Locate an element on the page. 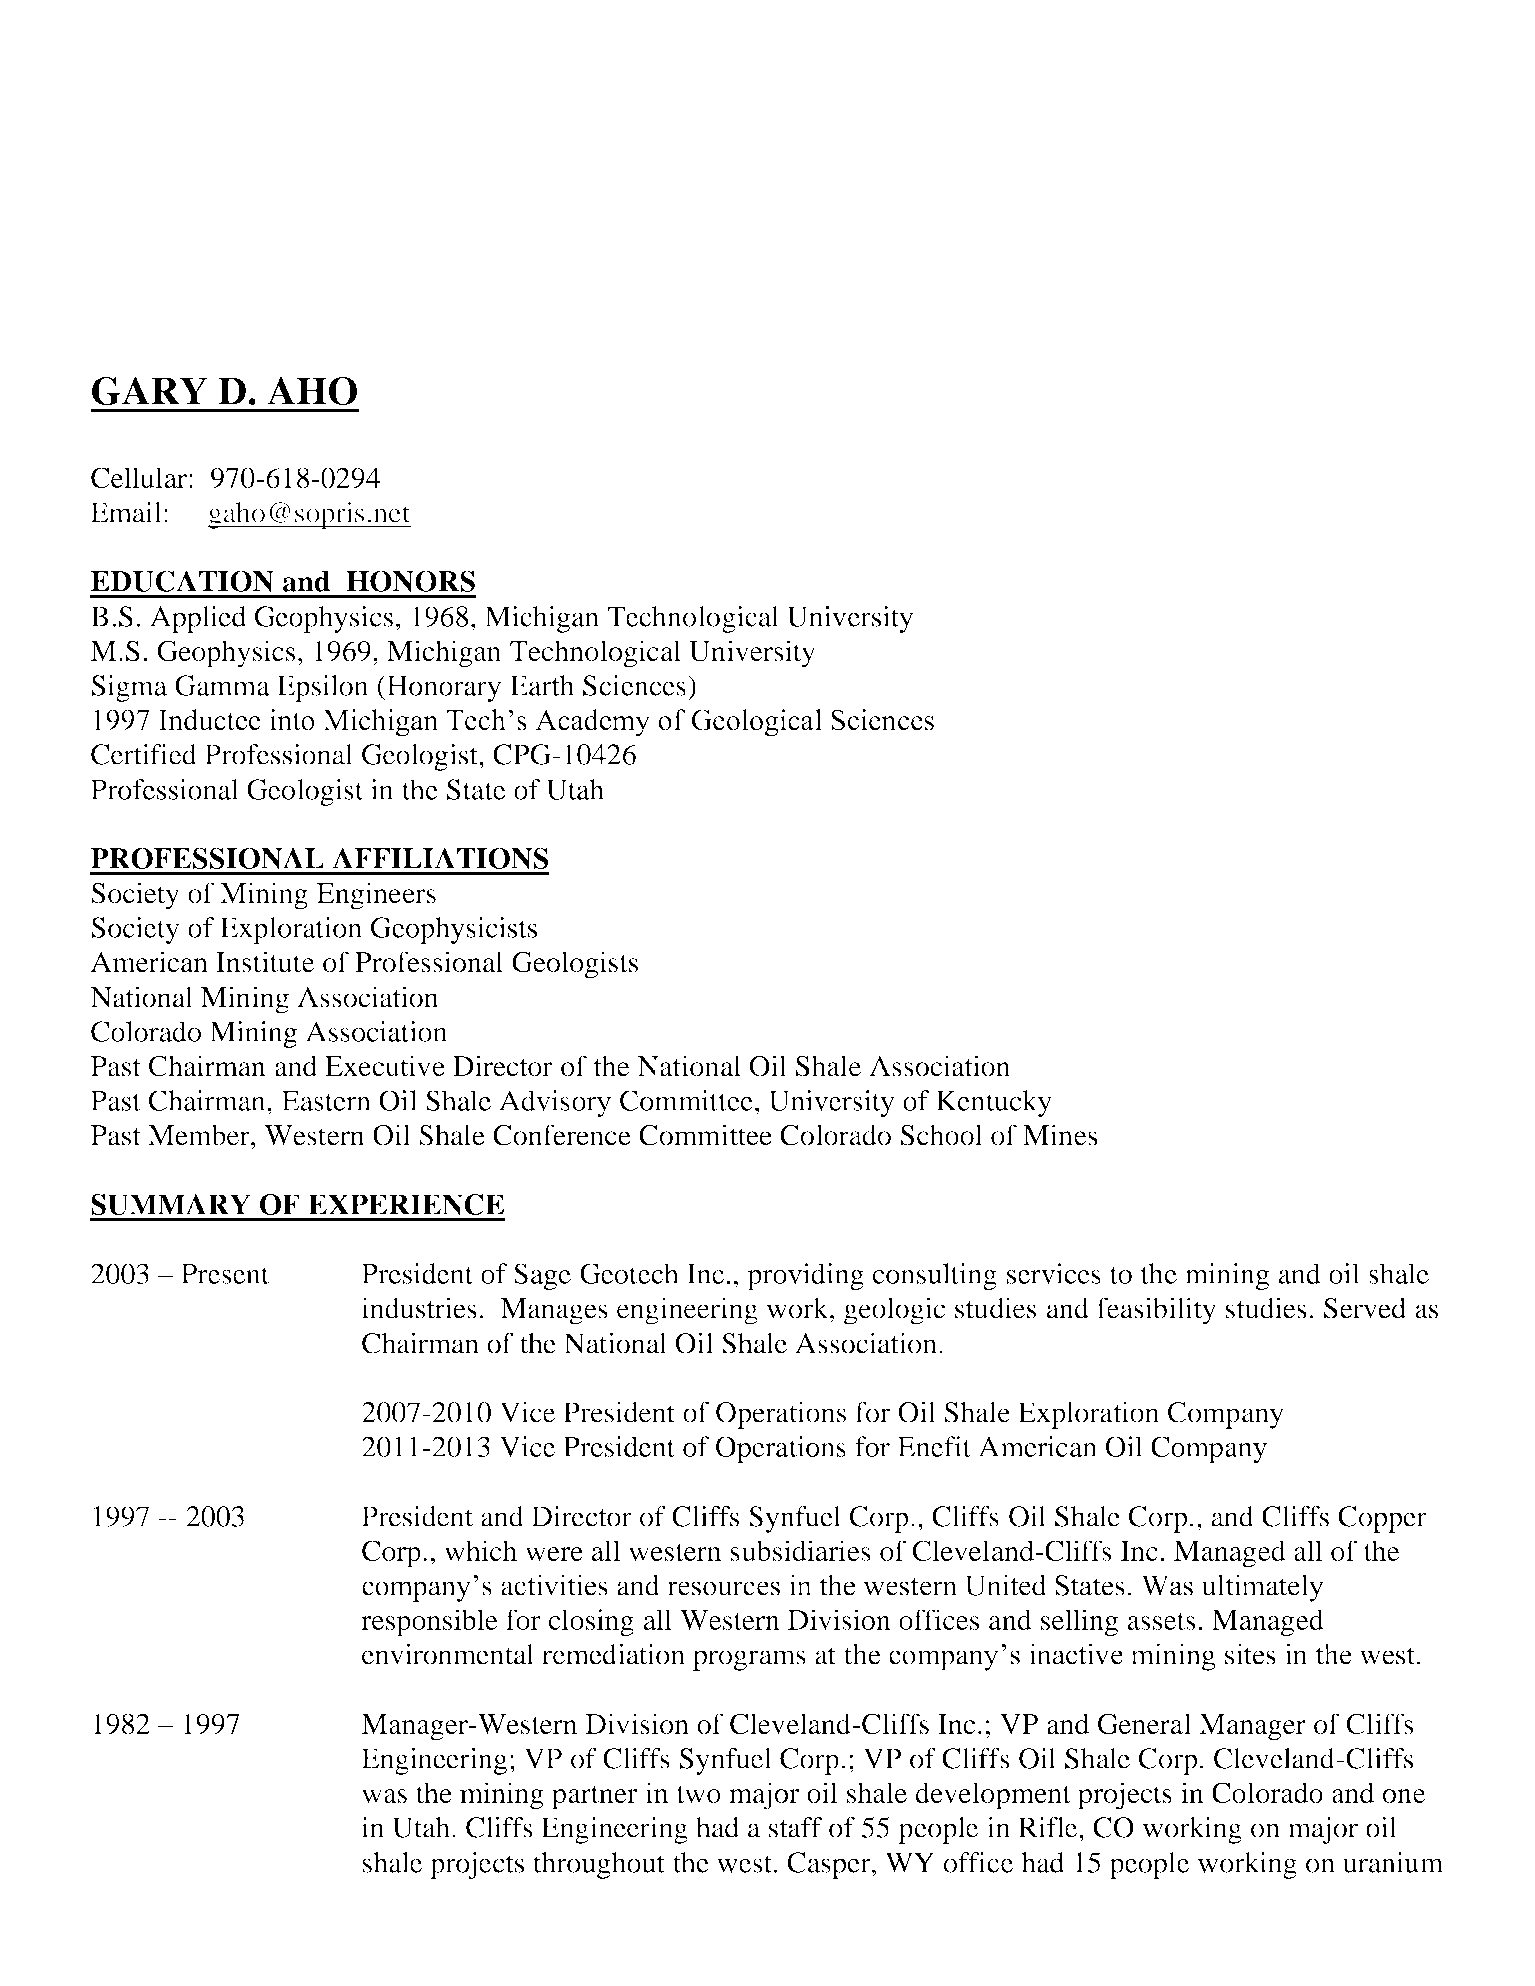 Image resolution: width=1535 pixels, height=1986 pixels. providing is located at coordinates (805, 1276).
